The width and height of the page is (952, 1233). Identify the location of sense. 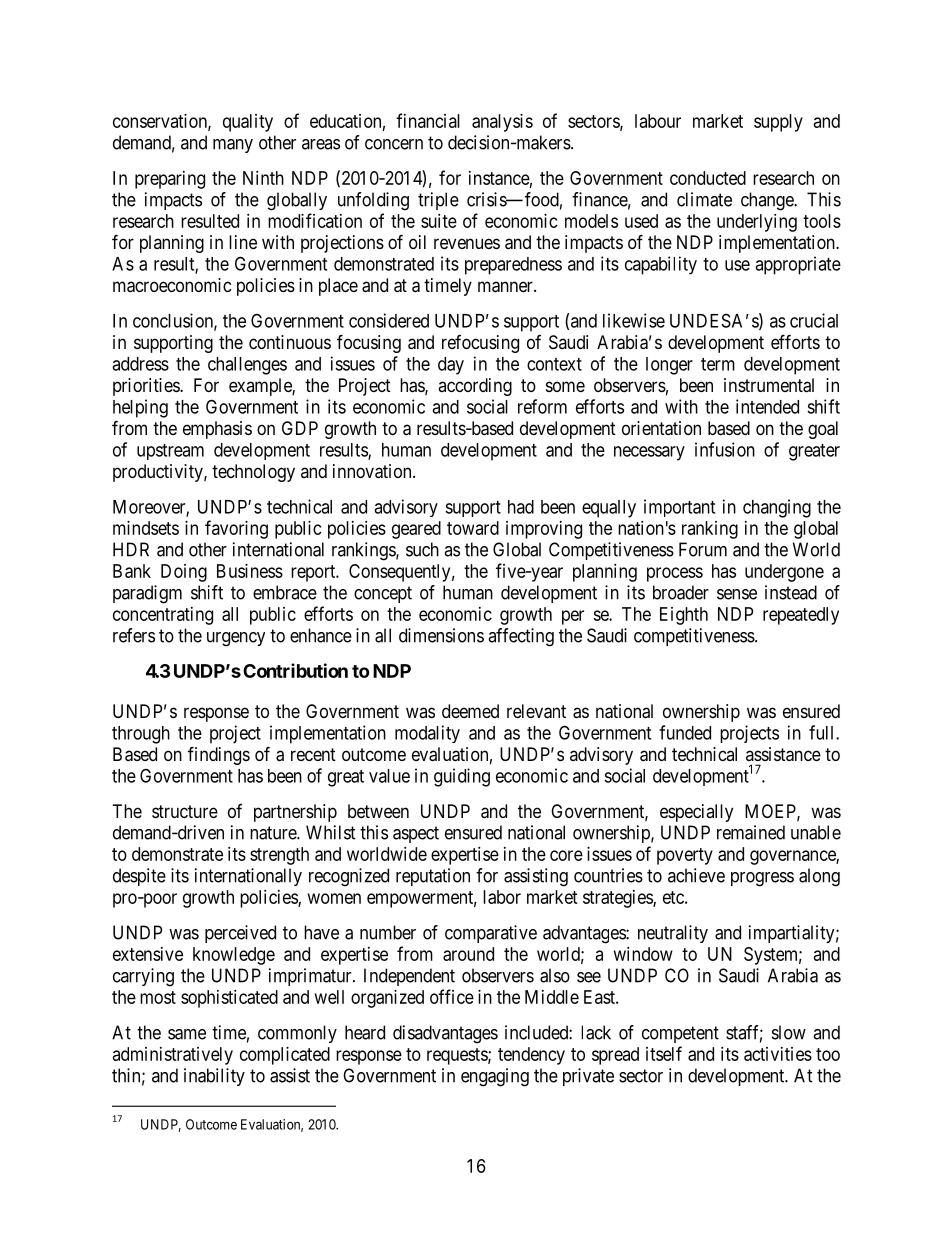
(737, 594).
